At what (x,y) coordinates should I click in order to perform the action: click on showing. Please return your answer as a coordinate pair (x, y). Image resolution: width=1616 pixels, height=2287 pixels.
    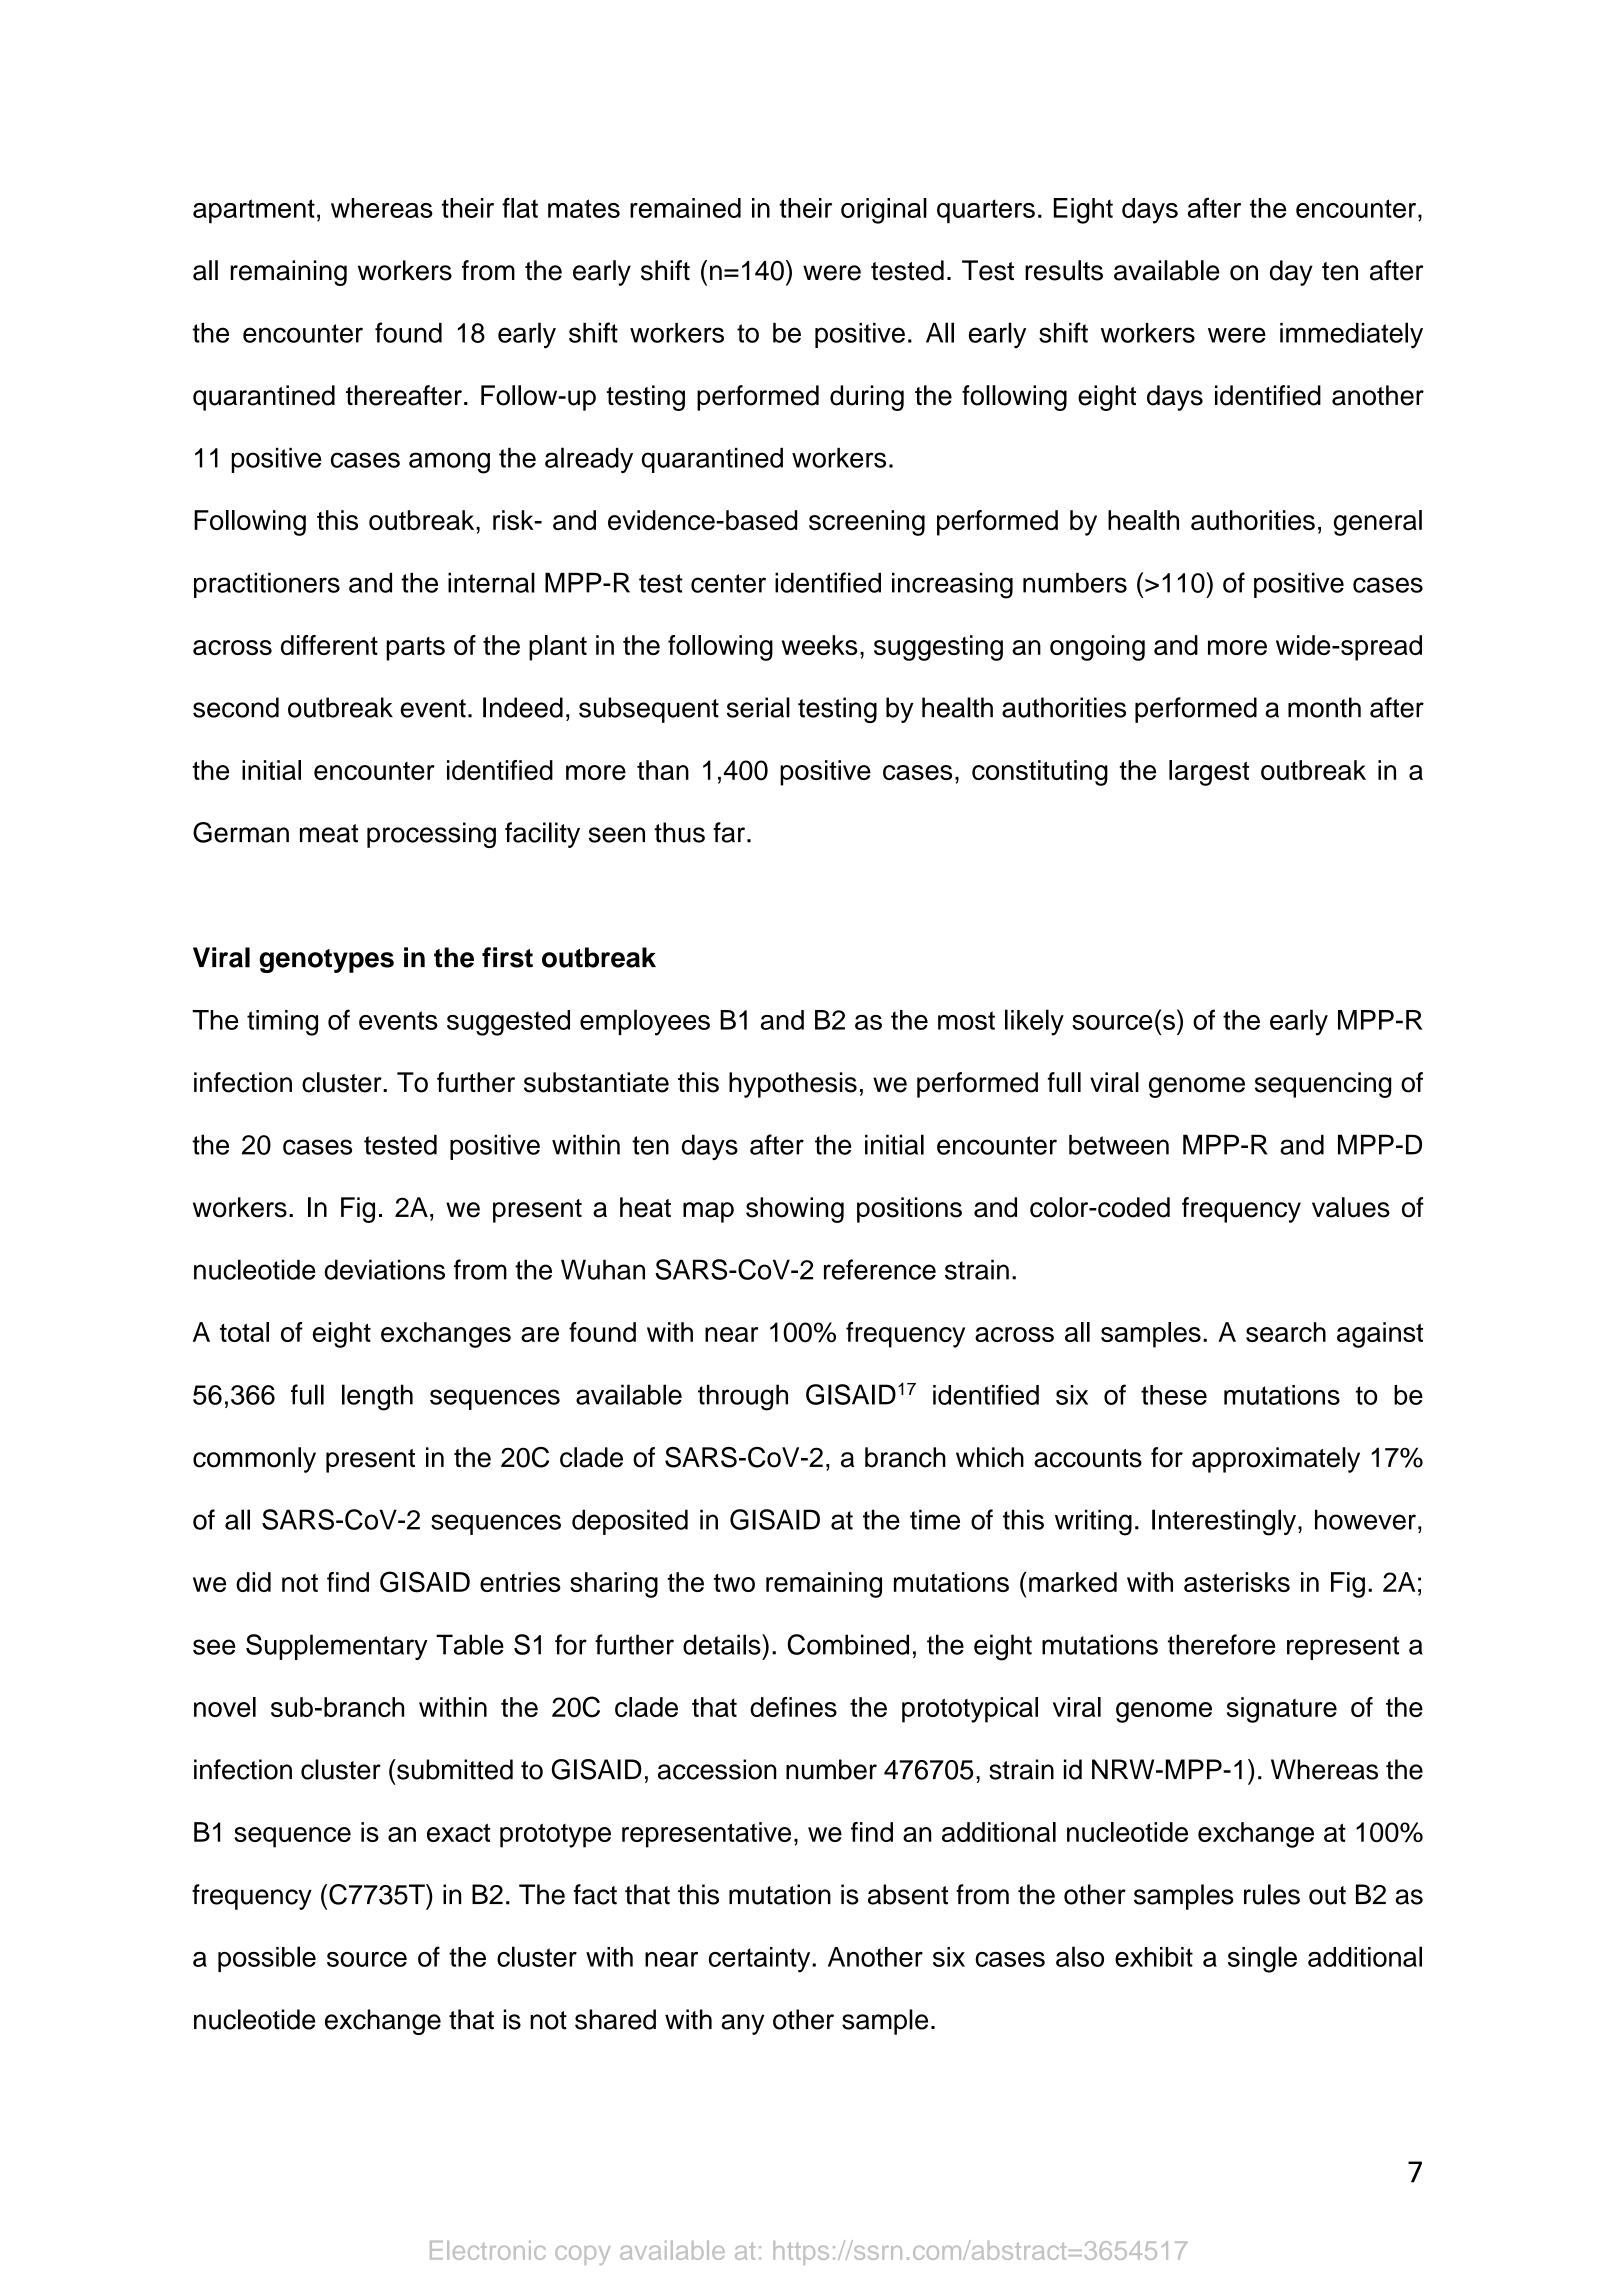
    Looking at the image, I should click on (795, 1210).
